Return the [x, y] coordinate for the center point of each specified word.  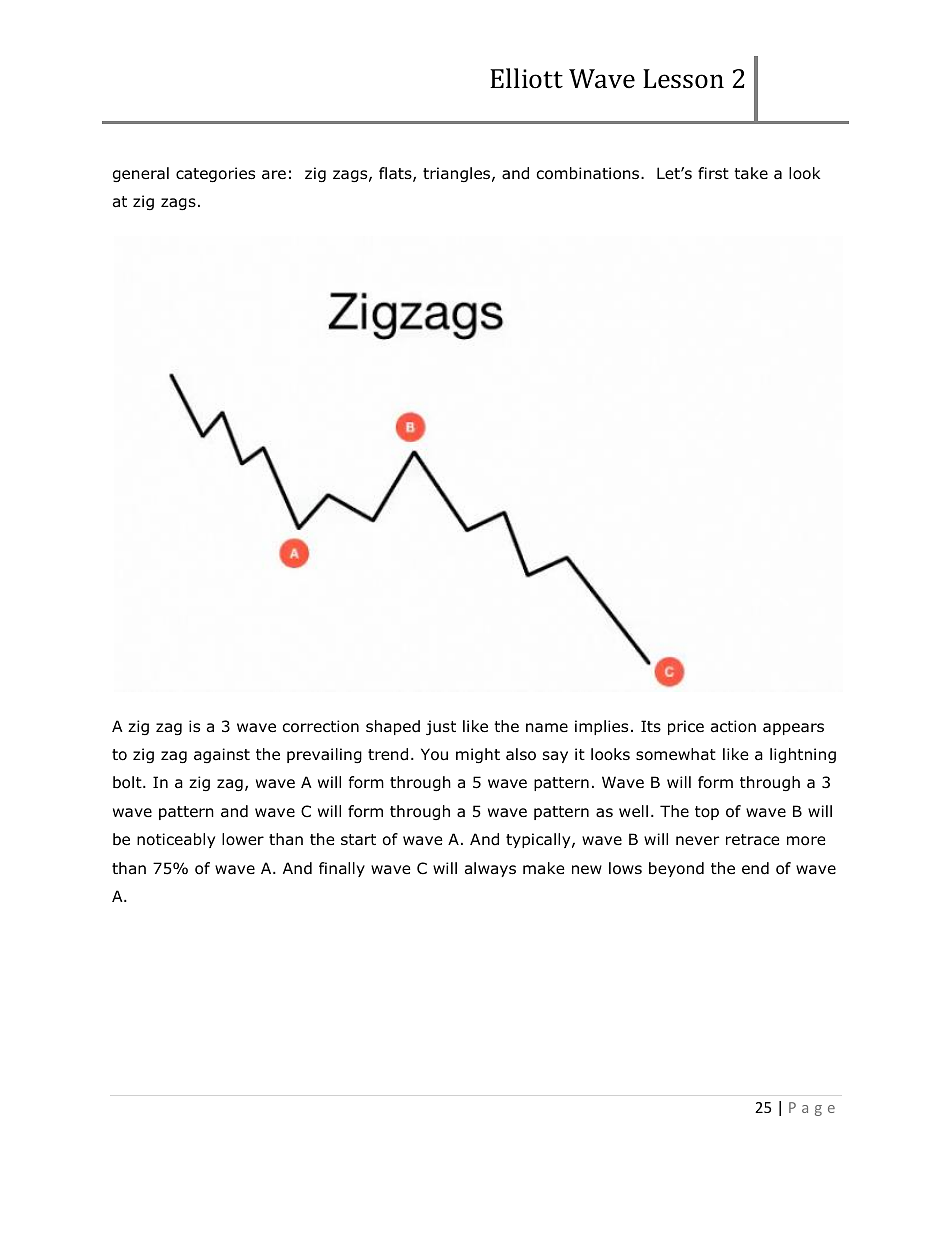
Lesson [683, 79]
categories [215, 174]
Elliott [526, 78]
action [733, 726]
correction [321, 726]
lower [243, 839]
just [441, 727]
